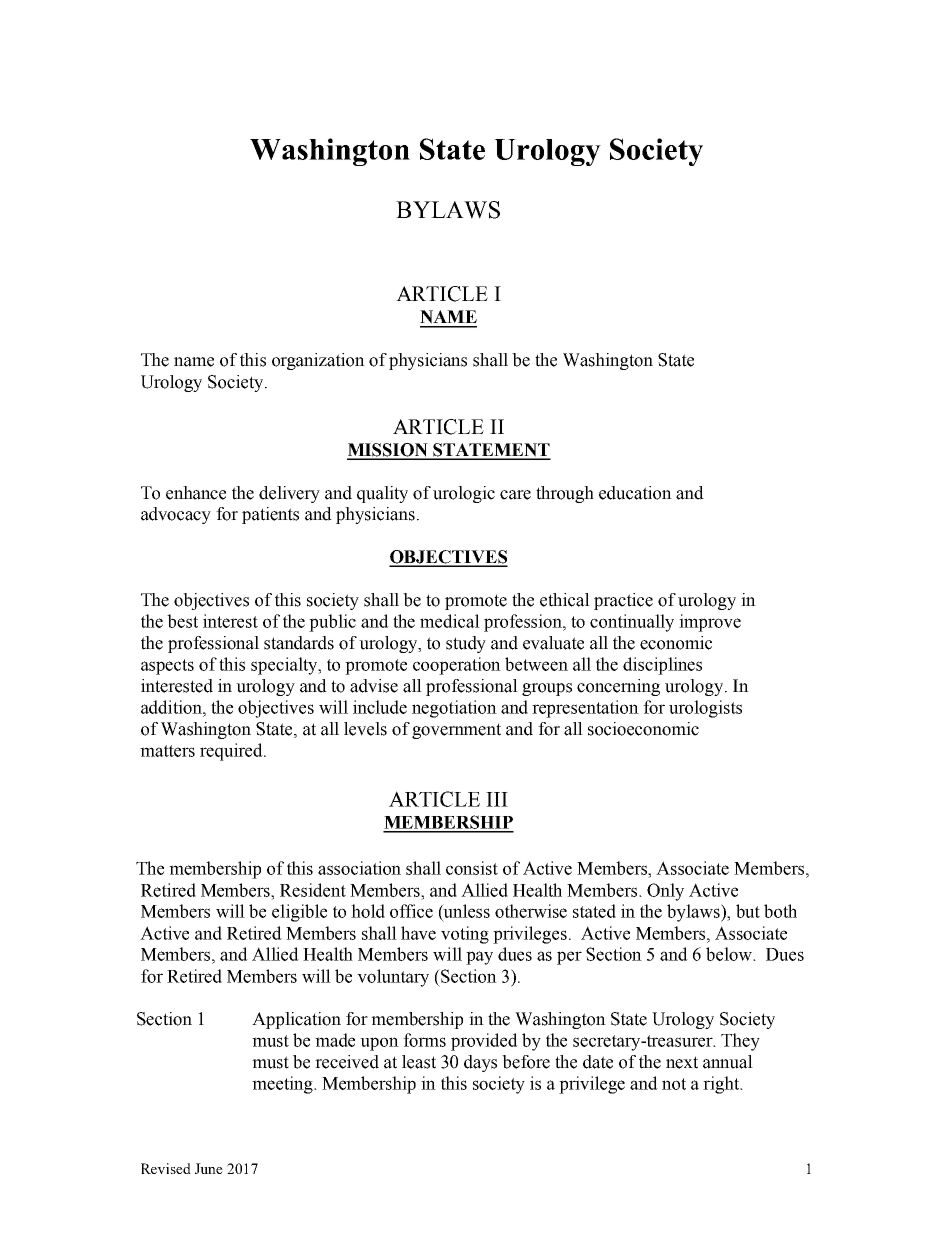 This screenshot has width=952, height=1233. I want to click on days, so click(480, 1063).
